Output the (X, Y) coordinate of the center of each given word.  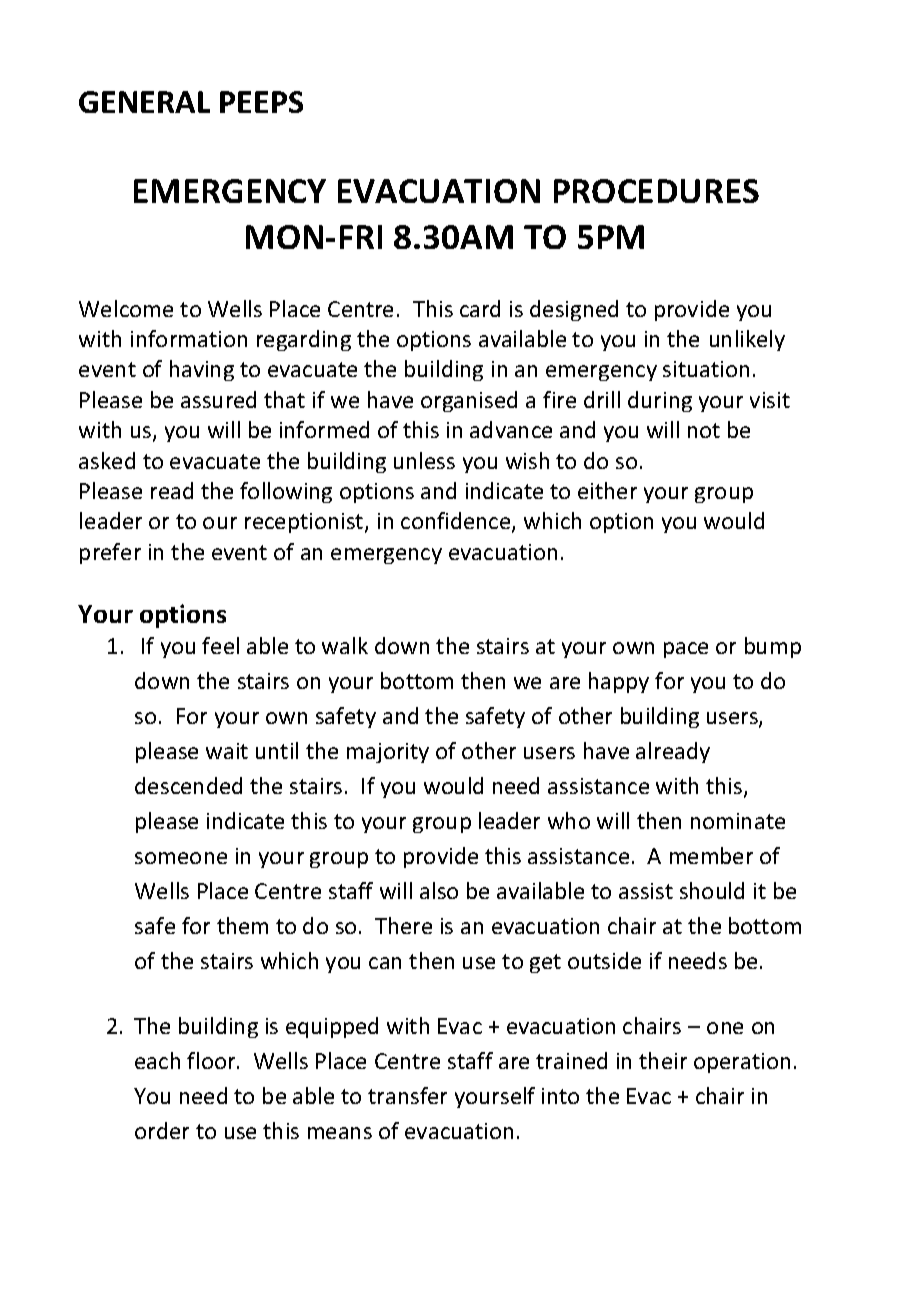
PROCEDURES (656, 191)
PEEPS (261, 102)
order (162, 1130)
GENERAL (144, 102)
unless (424, 460)
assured (218, 399)
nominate (738, 821)
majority (388, 753)
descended (188, 785)
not (704, 430)
